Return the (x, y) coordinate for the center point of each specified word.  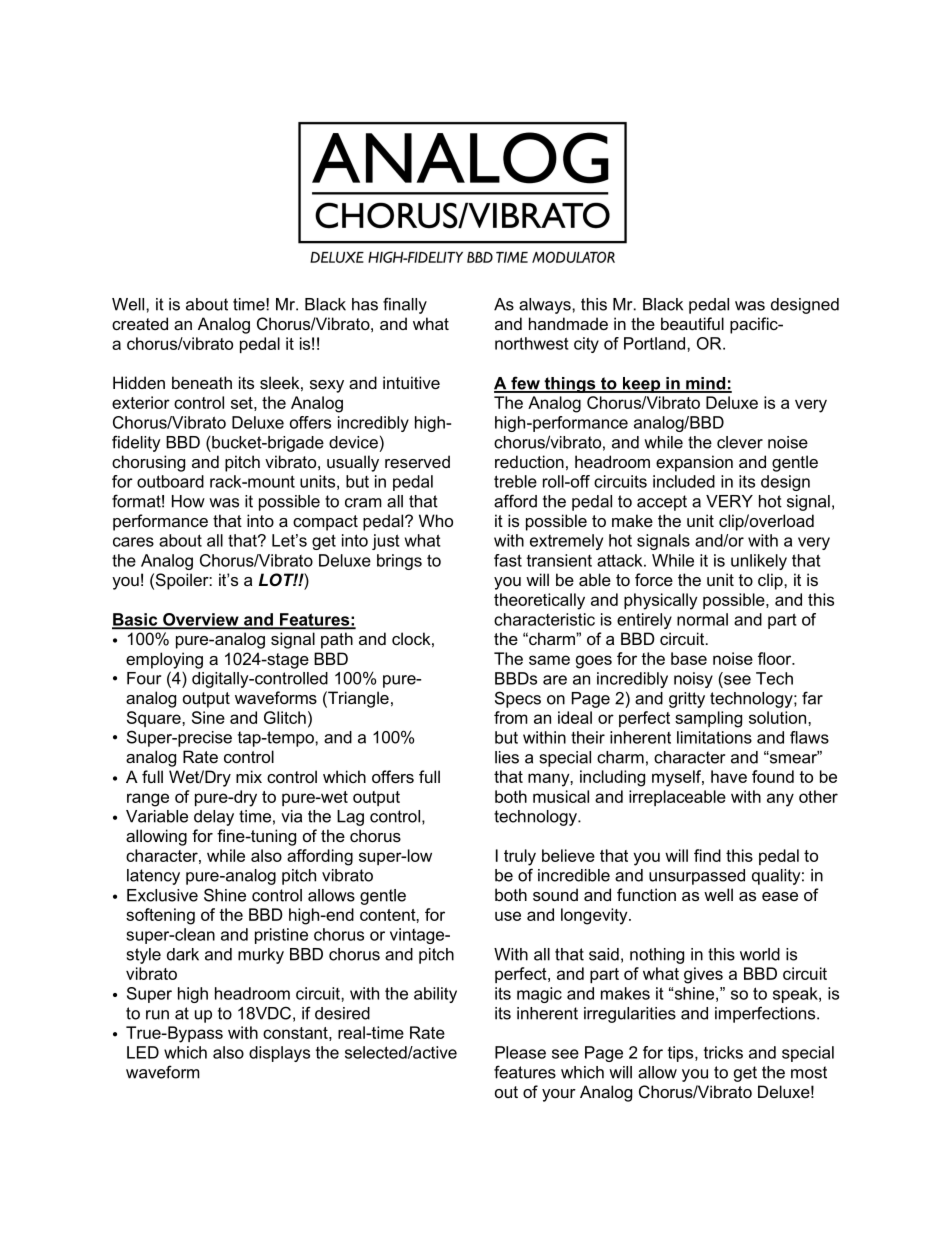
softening (160, 916)
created (140, 323)
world (760, 954)
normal (702, 619)
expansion (694, 463)
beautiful (692, 323)
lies (507, 757)
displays (279, 1054)
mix (249, 776)
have (729, 776)
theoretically (539, 601)
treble (515, 481)
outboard (170, 481)
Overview (201, 620)
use (508, 916)
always (546, 306)
